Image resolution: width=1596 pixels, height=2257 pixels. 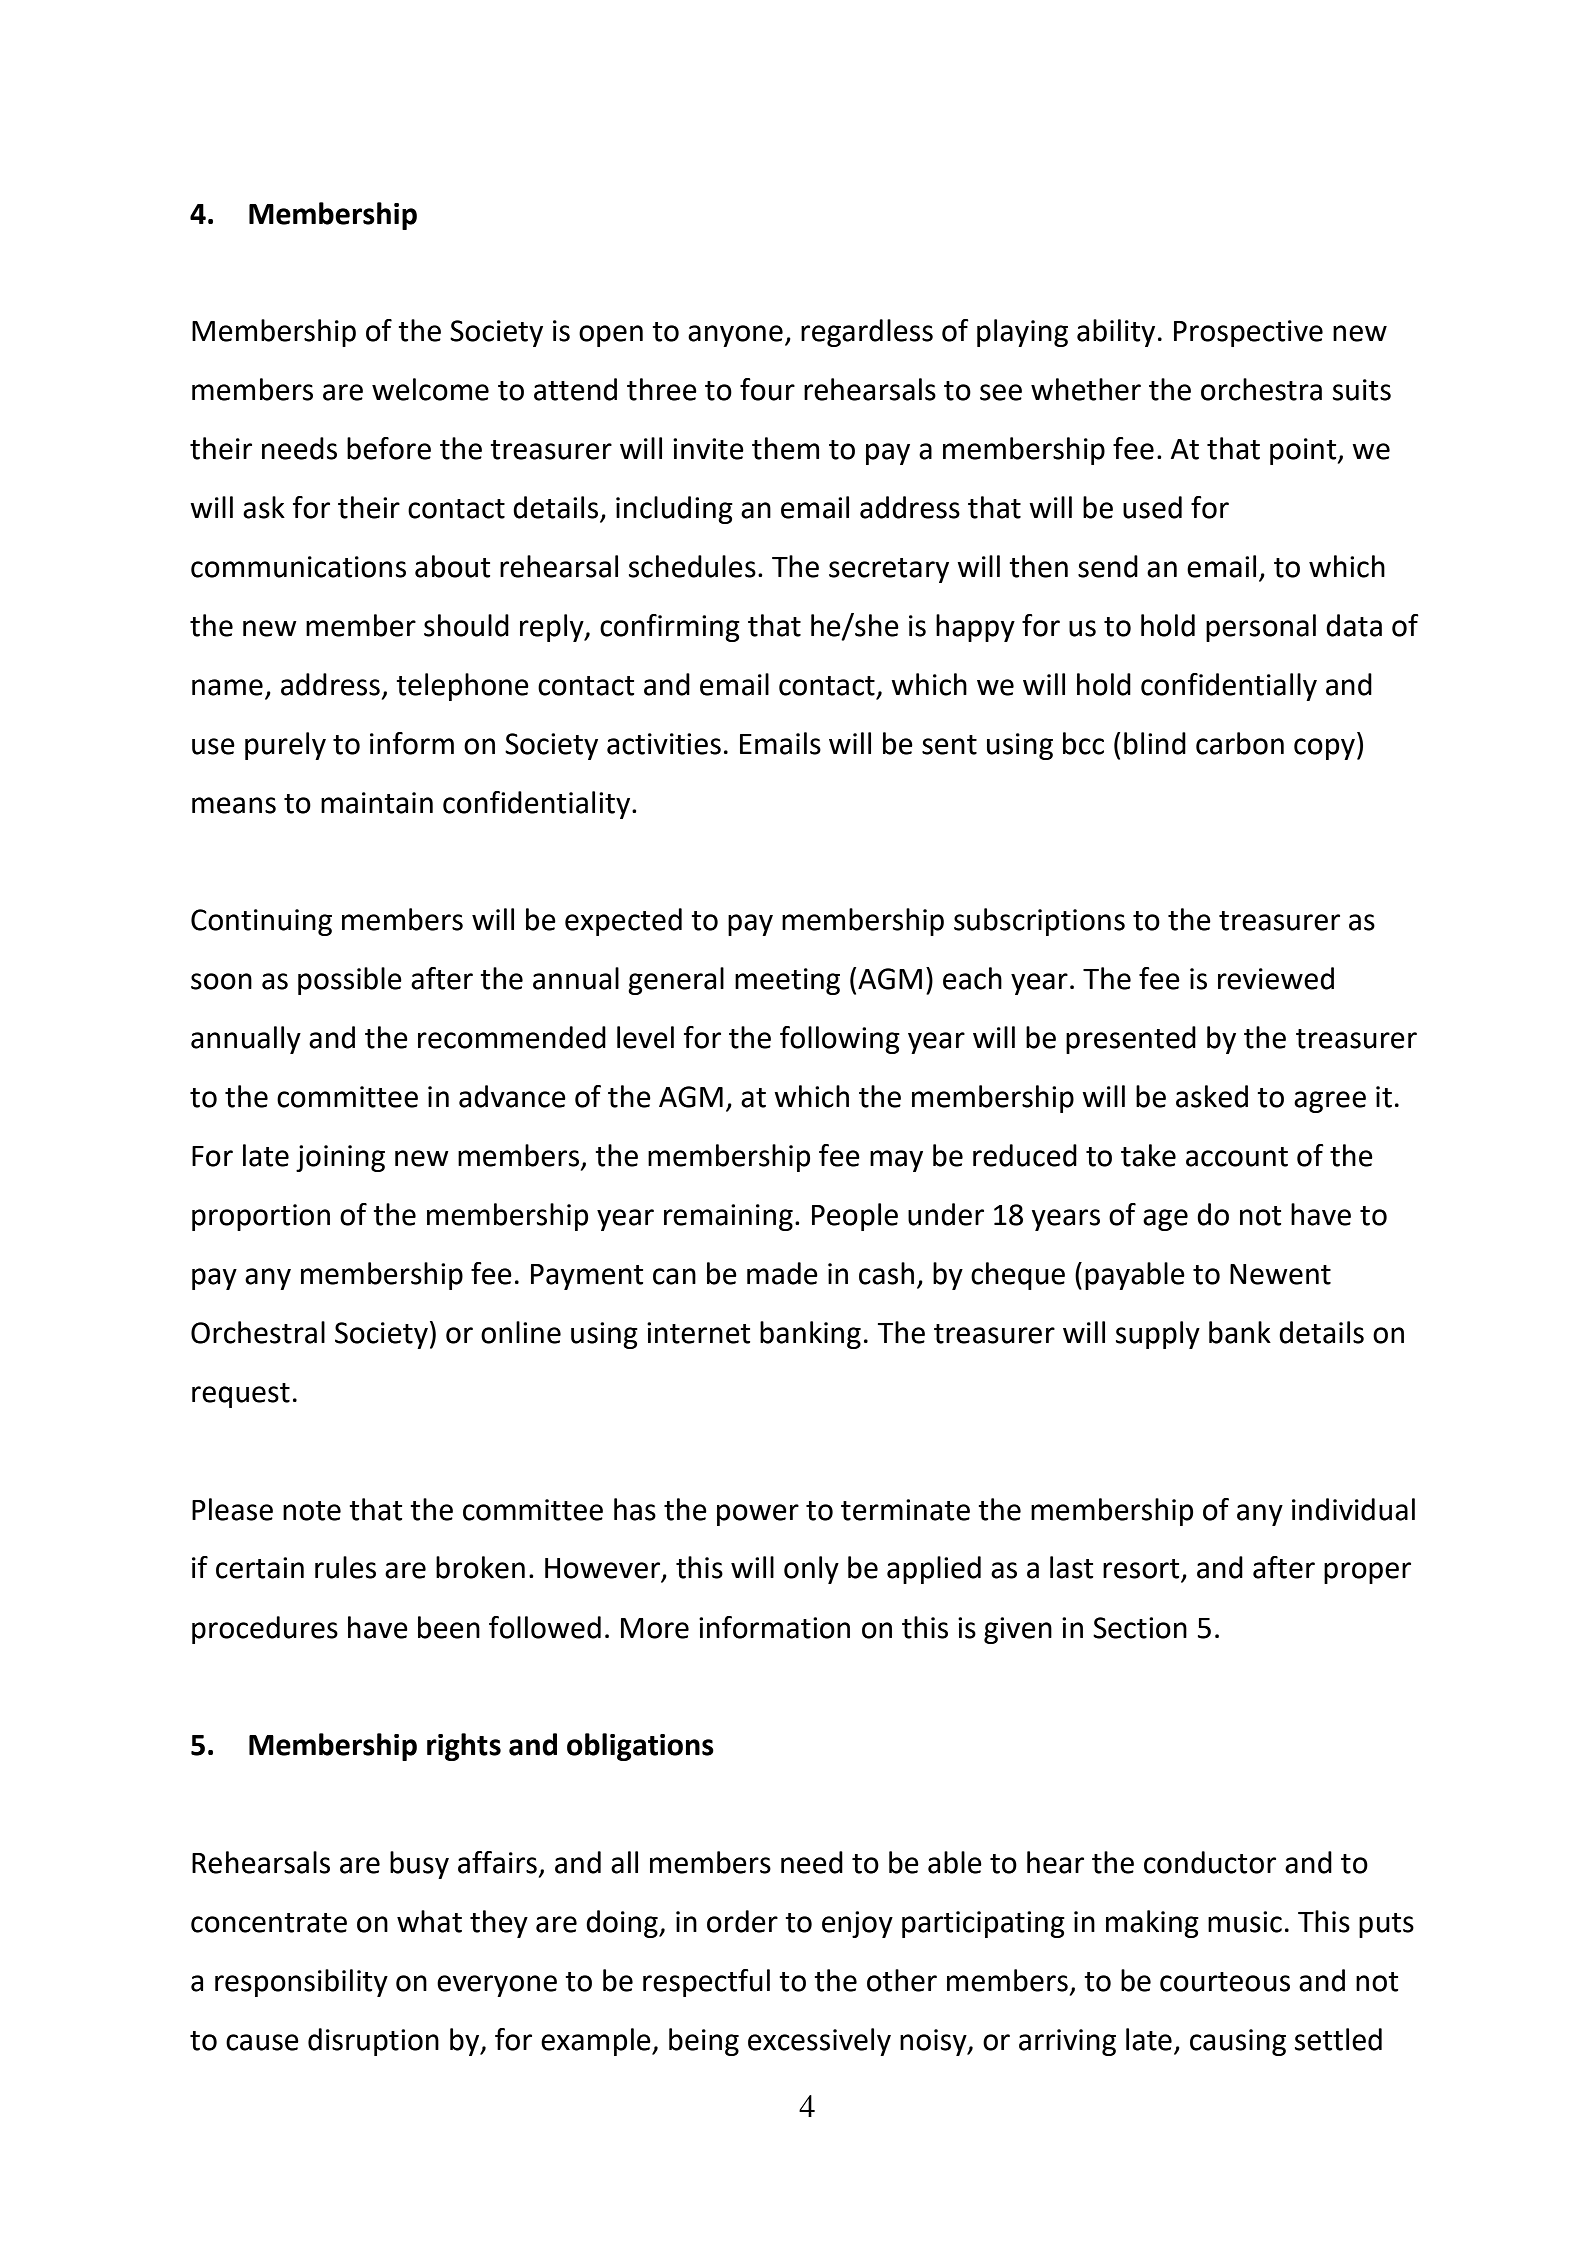 I want to click on four, so click(x=767, y=389).
